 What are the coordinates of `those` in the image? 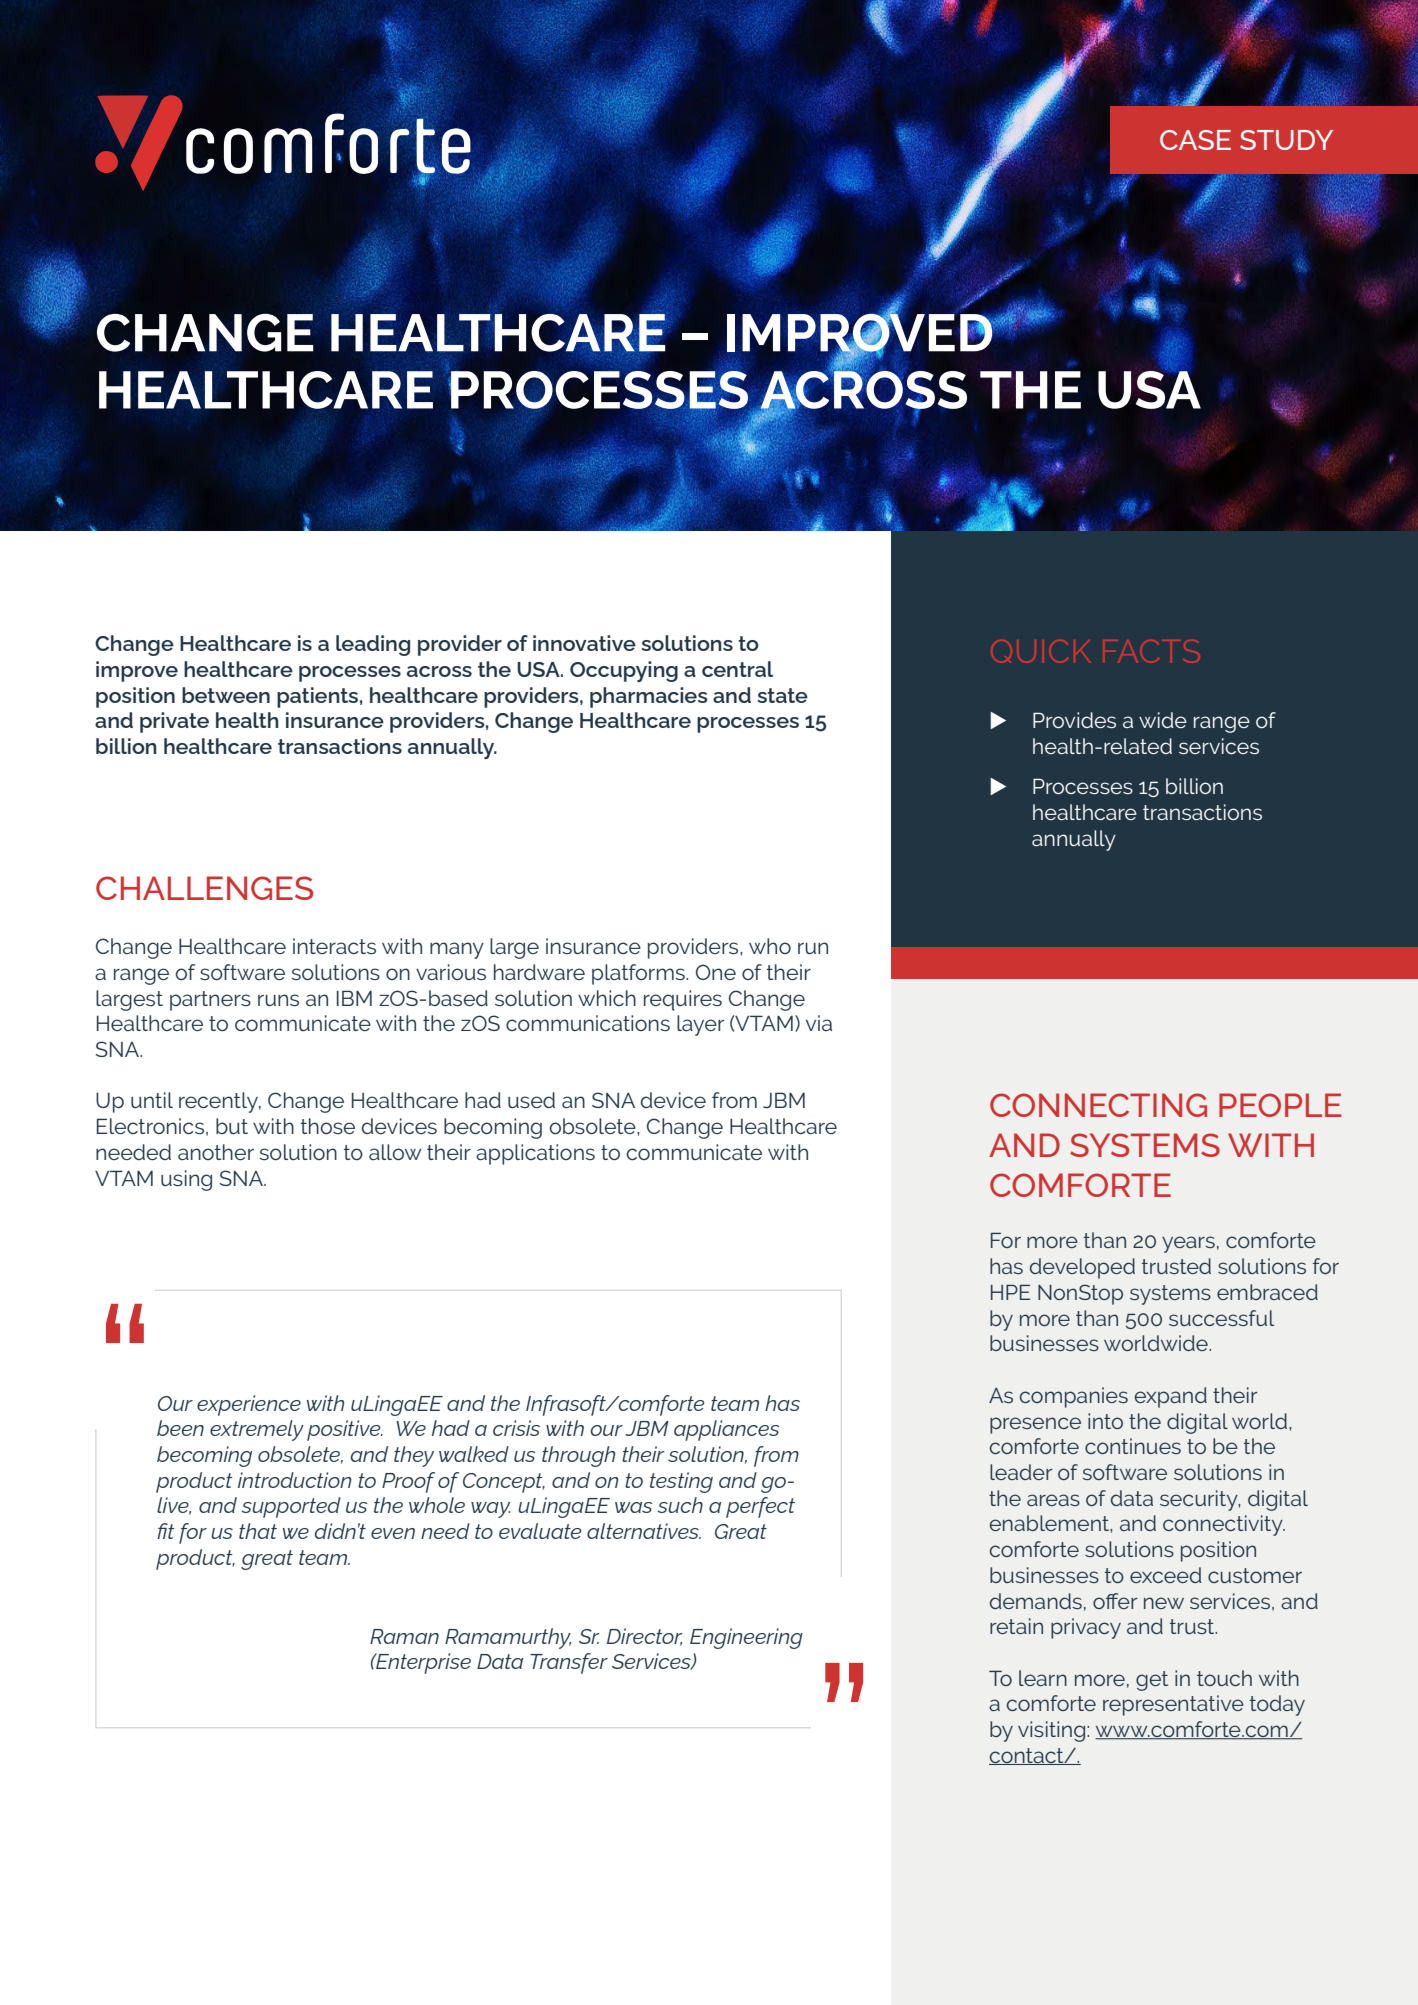 It's located at (327, 1126).
